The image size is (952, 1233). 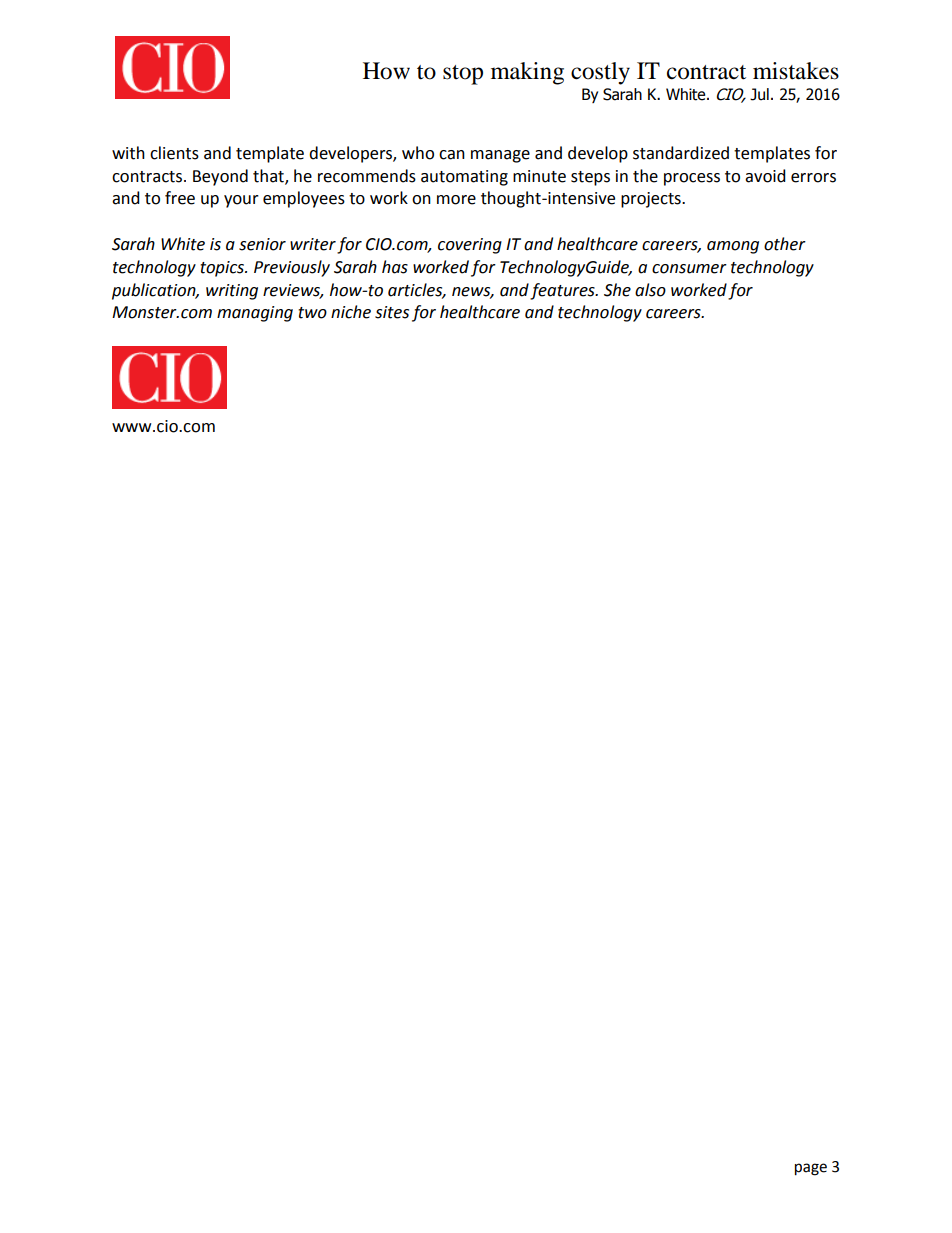 I want to click on managing, so click(x=255, y=314).
